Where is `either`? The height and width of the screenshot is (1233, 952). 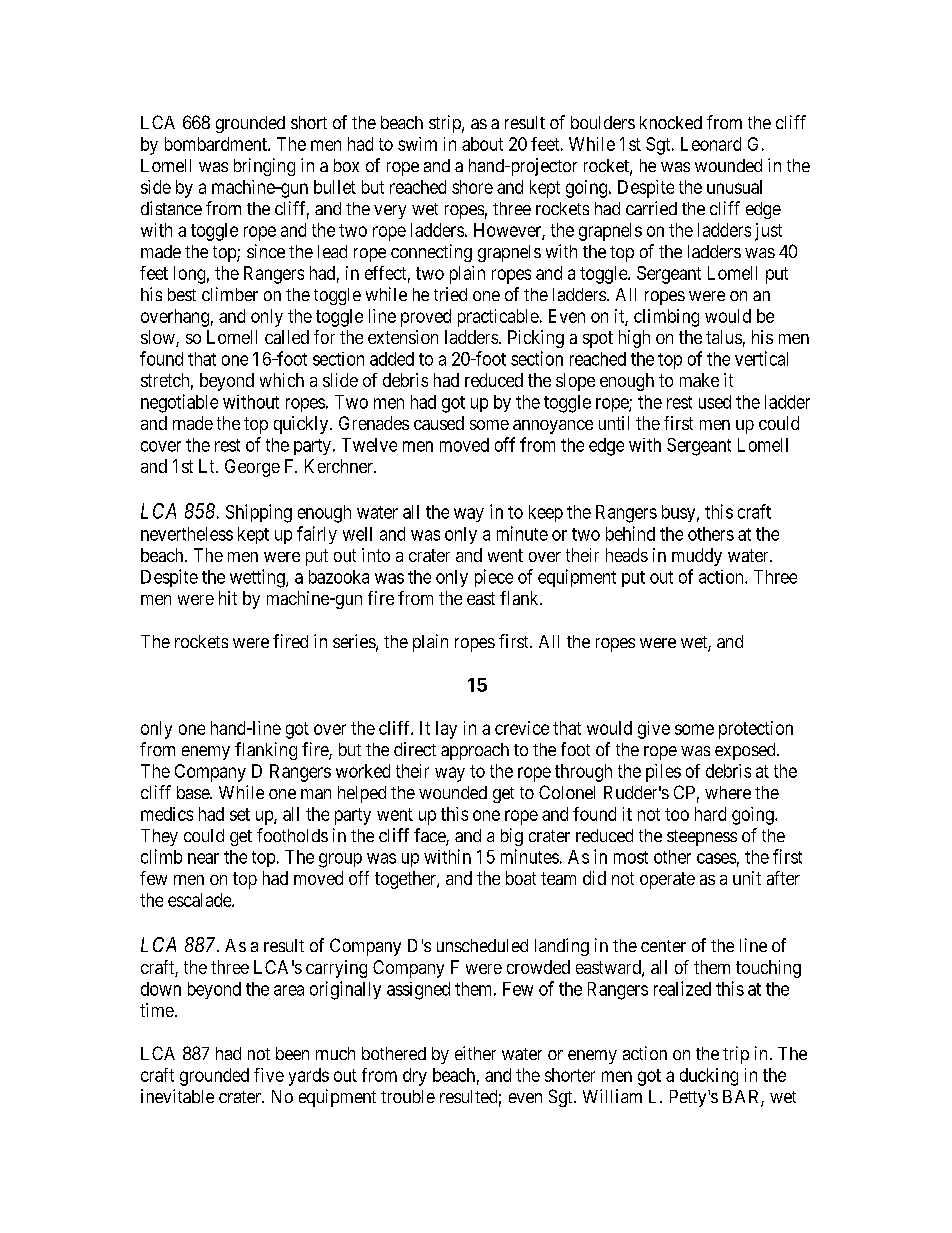 either is located at coordinates (475, 1053).
